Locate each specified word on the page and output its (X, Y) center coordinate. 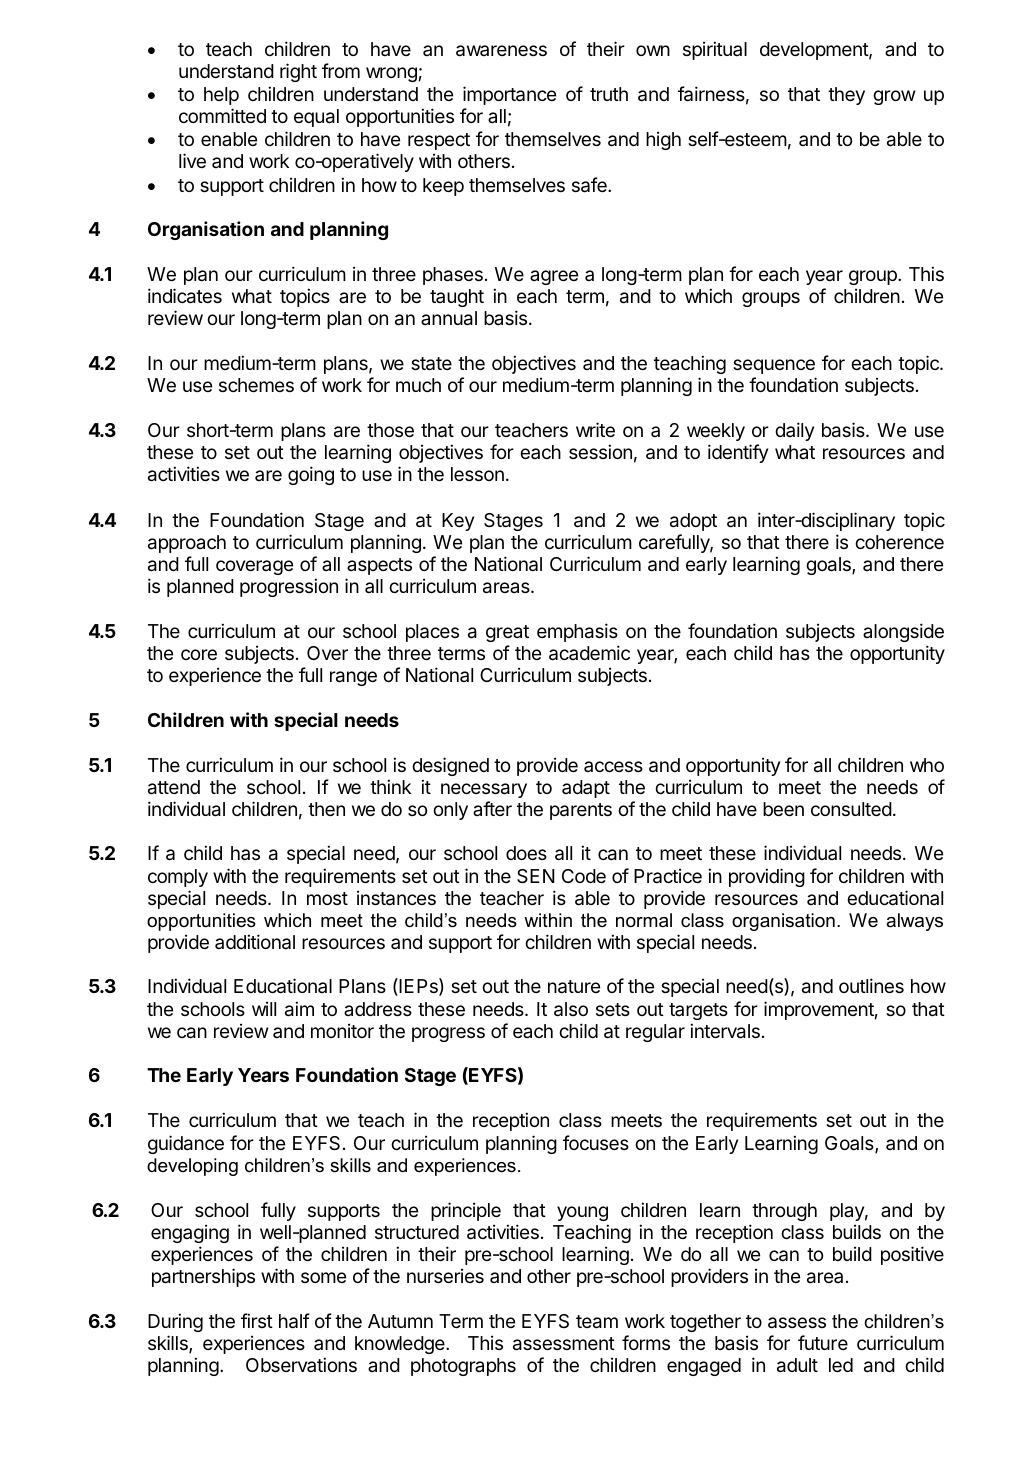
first (257, 1320)
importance (509, 95)
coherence (899, 542)
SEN (536, 876)
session (600, 451)
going (311, 475)
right (298, 72)
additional (255, 942)
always (914, 922)
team (597, 1322)
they (846, 96)
